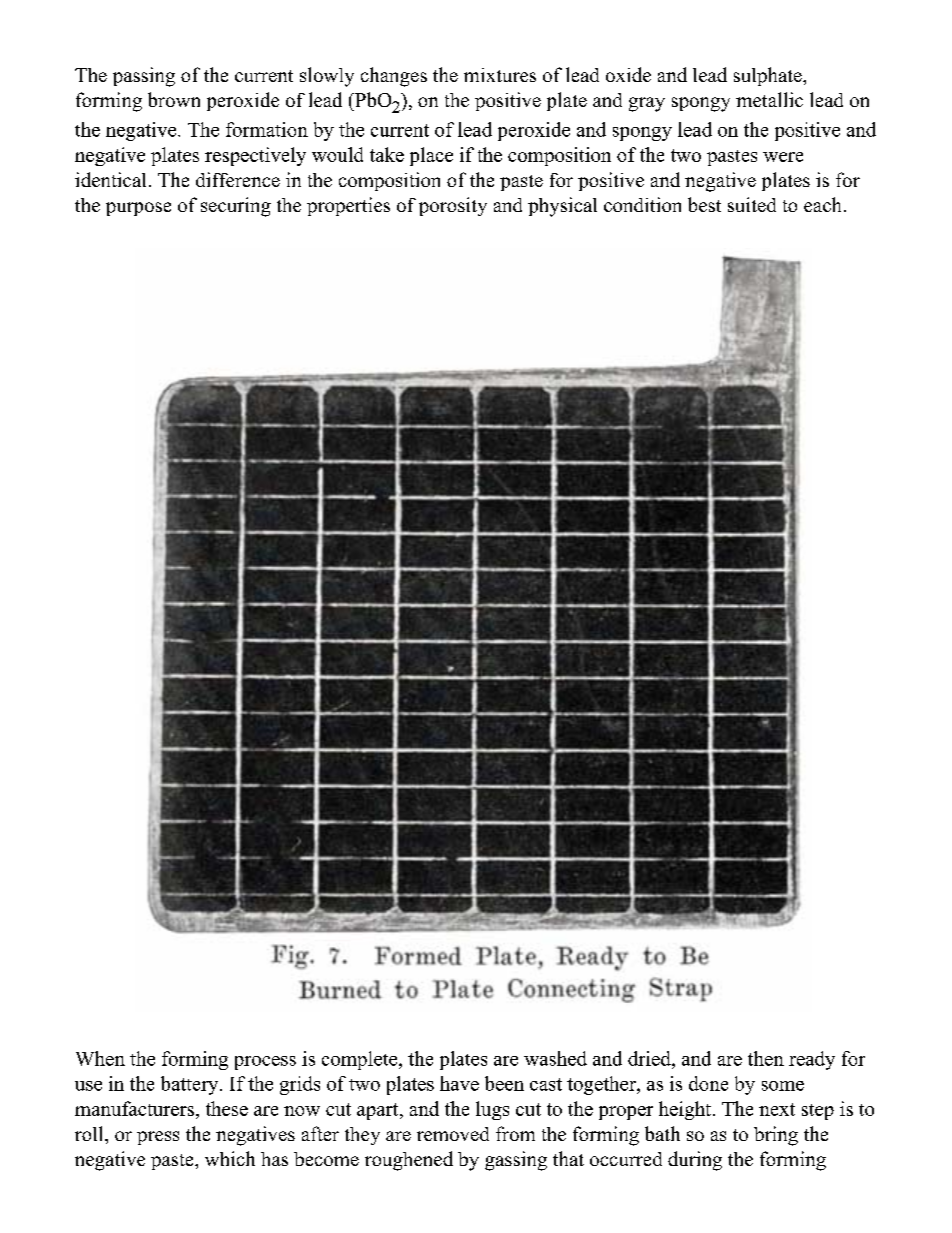 This image has height=1233, width=952. What do you see at coordinates (174, 99) in the image?
I see `brown` at bounding box center [174, 99].
